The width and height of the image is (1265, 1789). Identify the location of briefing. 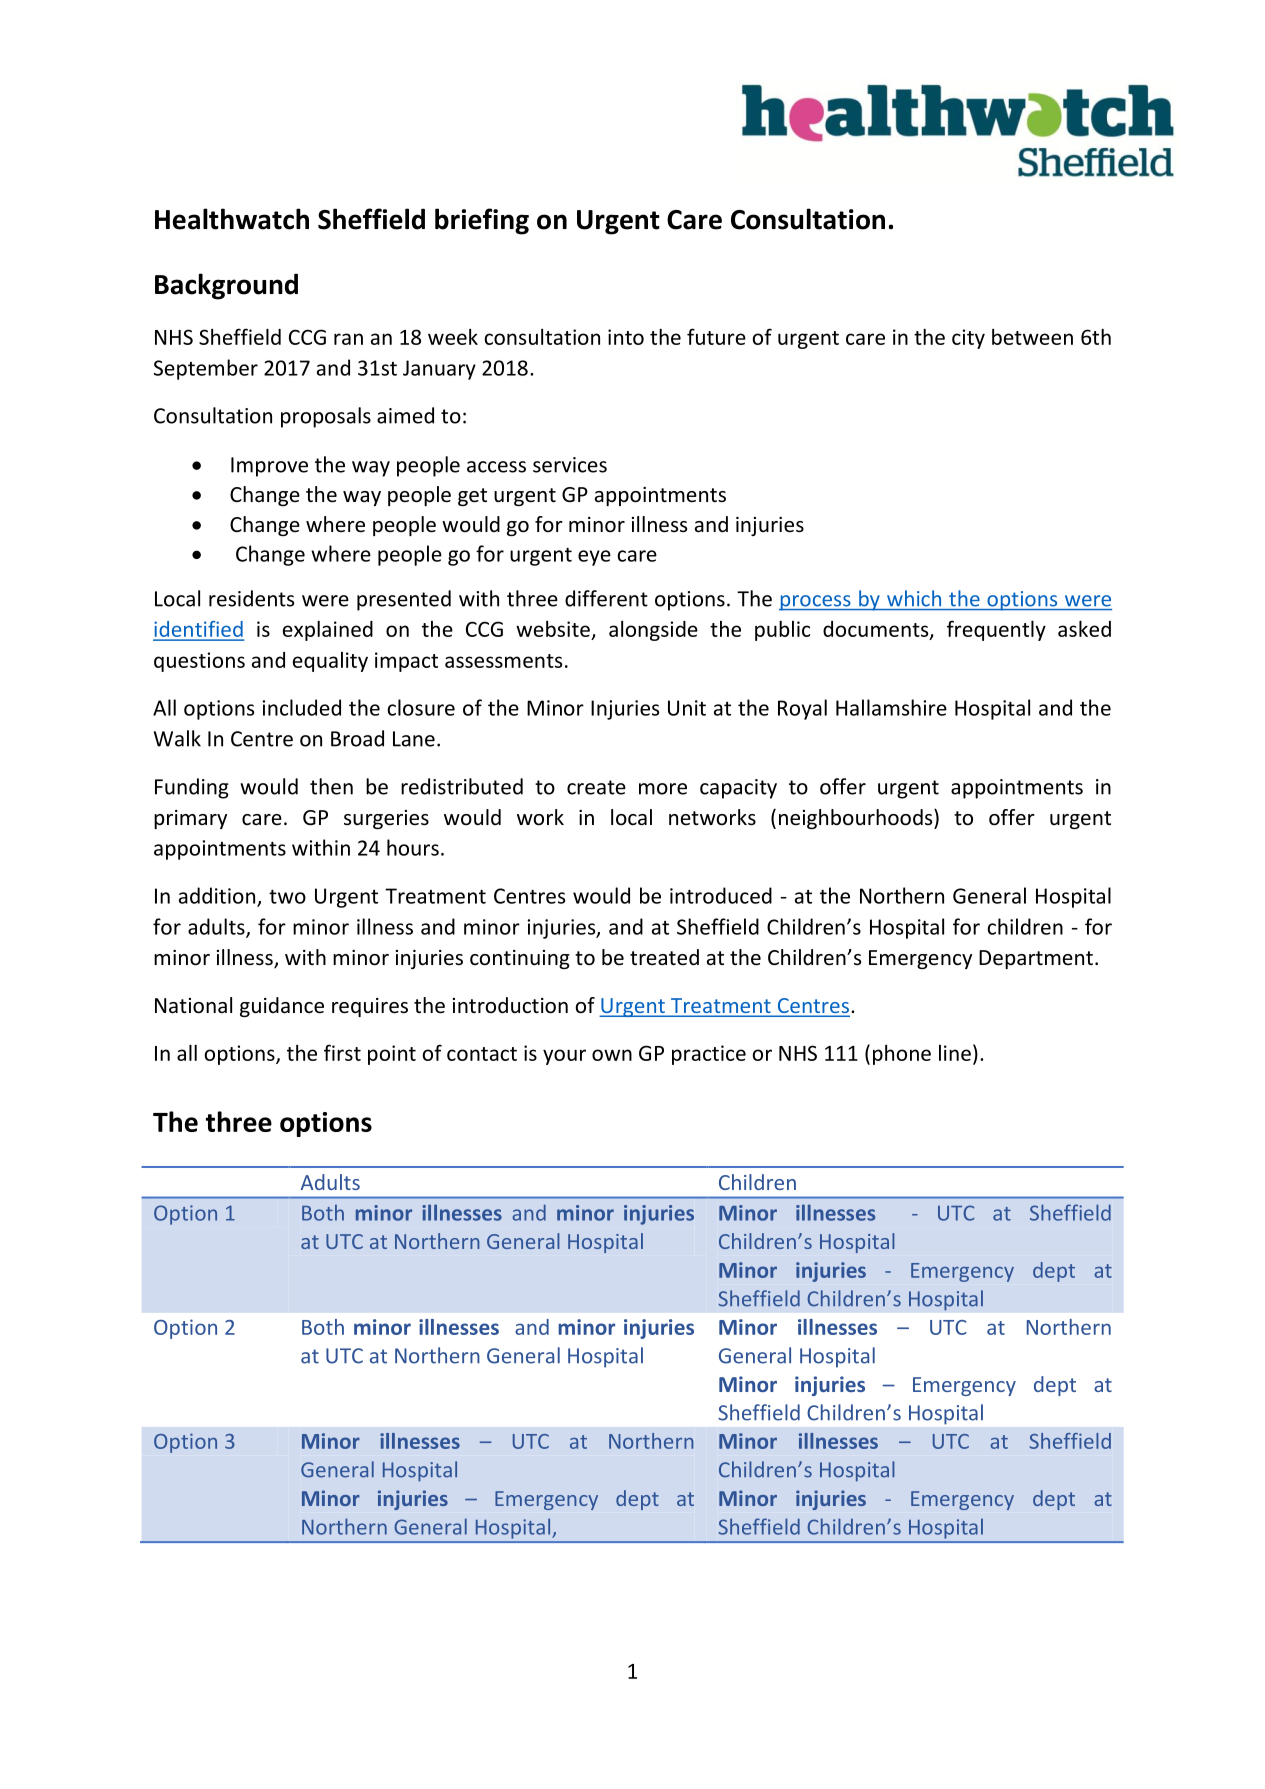
(482, 221).
